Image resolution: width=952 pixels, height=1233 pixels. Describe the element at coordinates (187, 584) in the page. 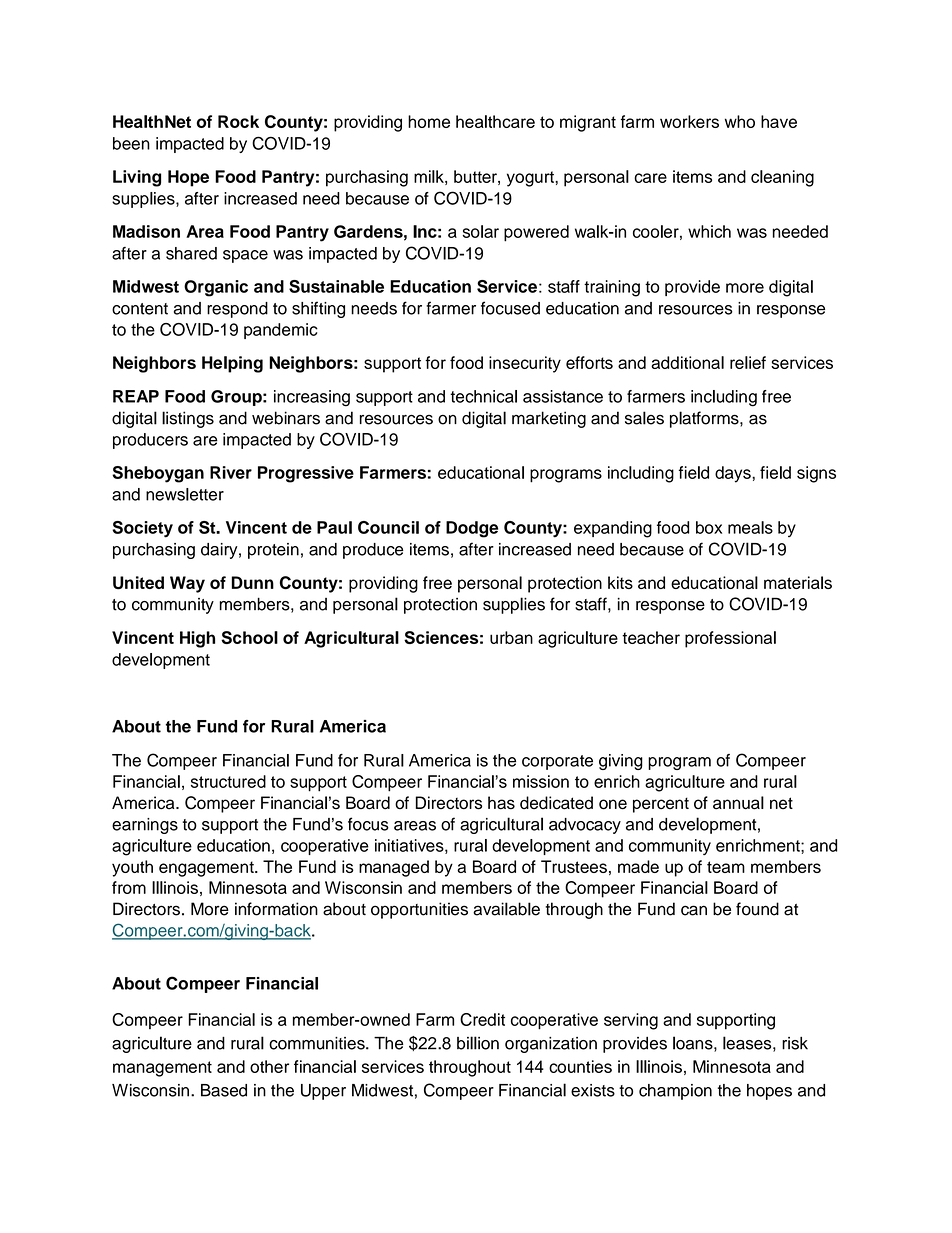

I see `Way` at that location.
